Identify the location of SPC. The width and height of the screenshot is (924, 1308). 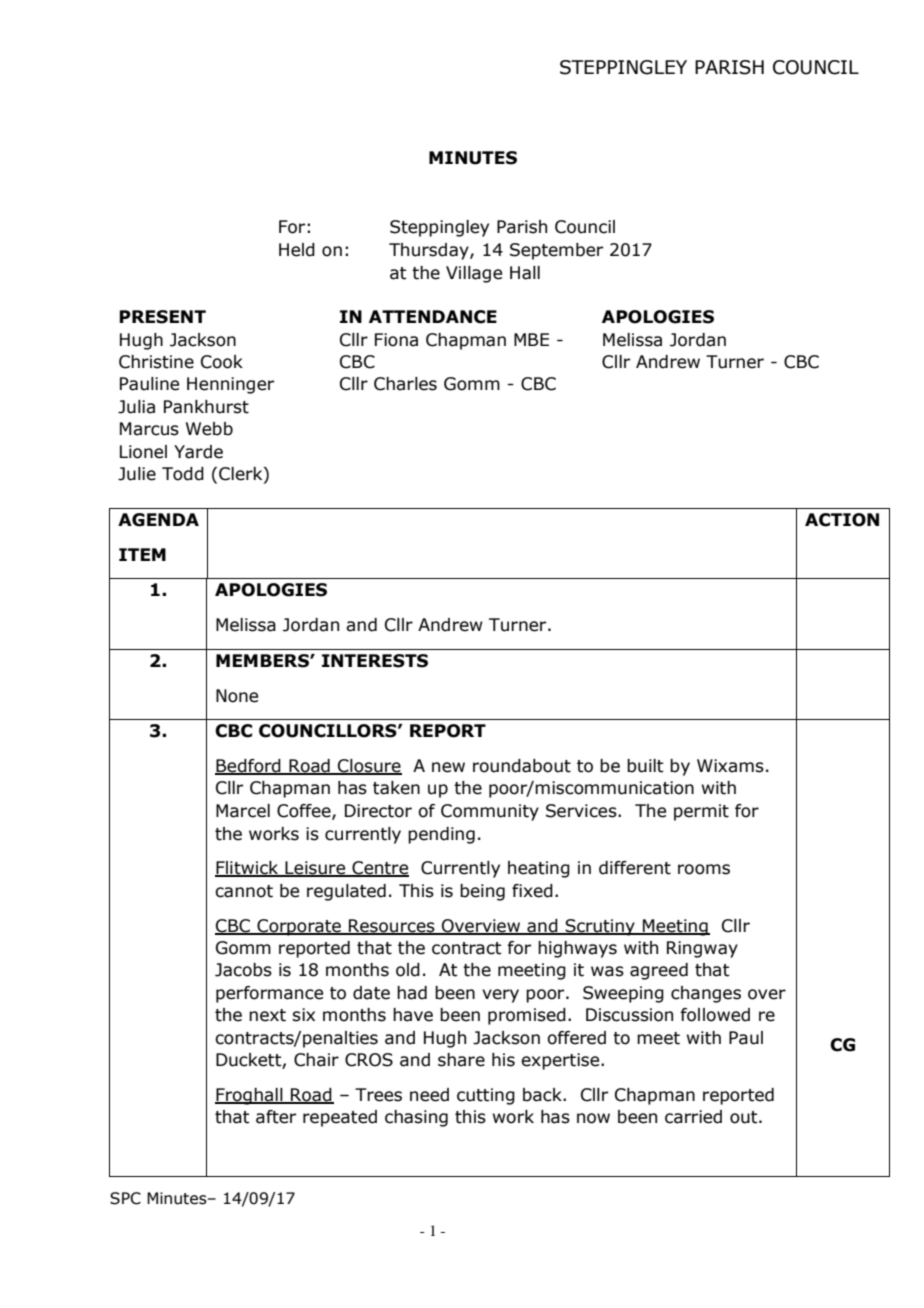
(125, 1198).
